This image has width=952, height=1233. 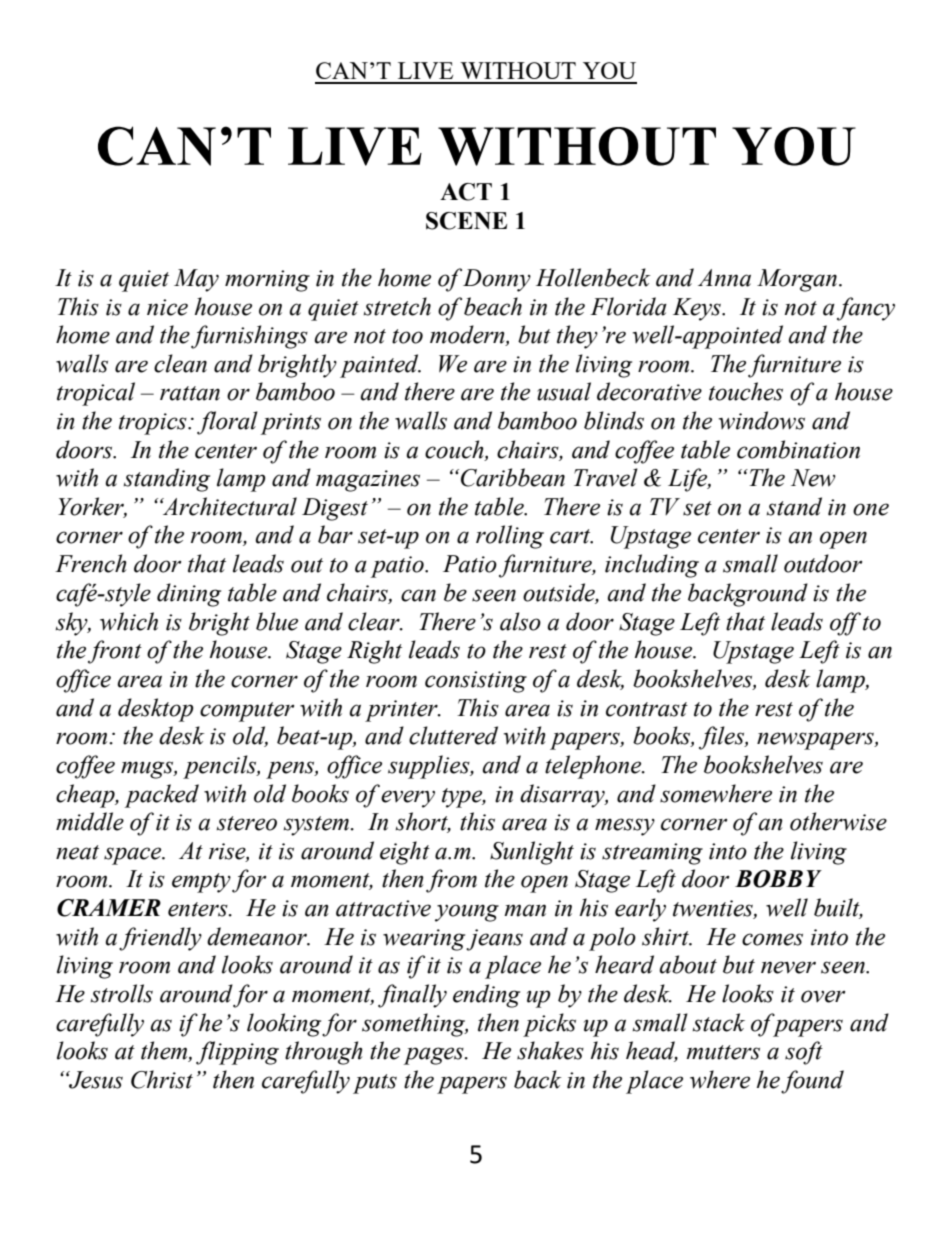 What do you see at coordinates (368, 481) in the image?
I see `magazines` at bounding box center [368, 481].
